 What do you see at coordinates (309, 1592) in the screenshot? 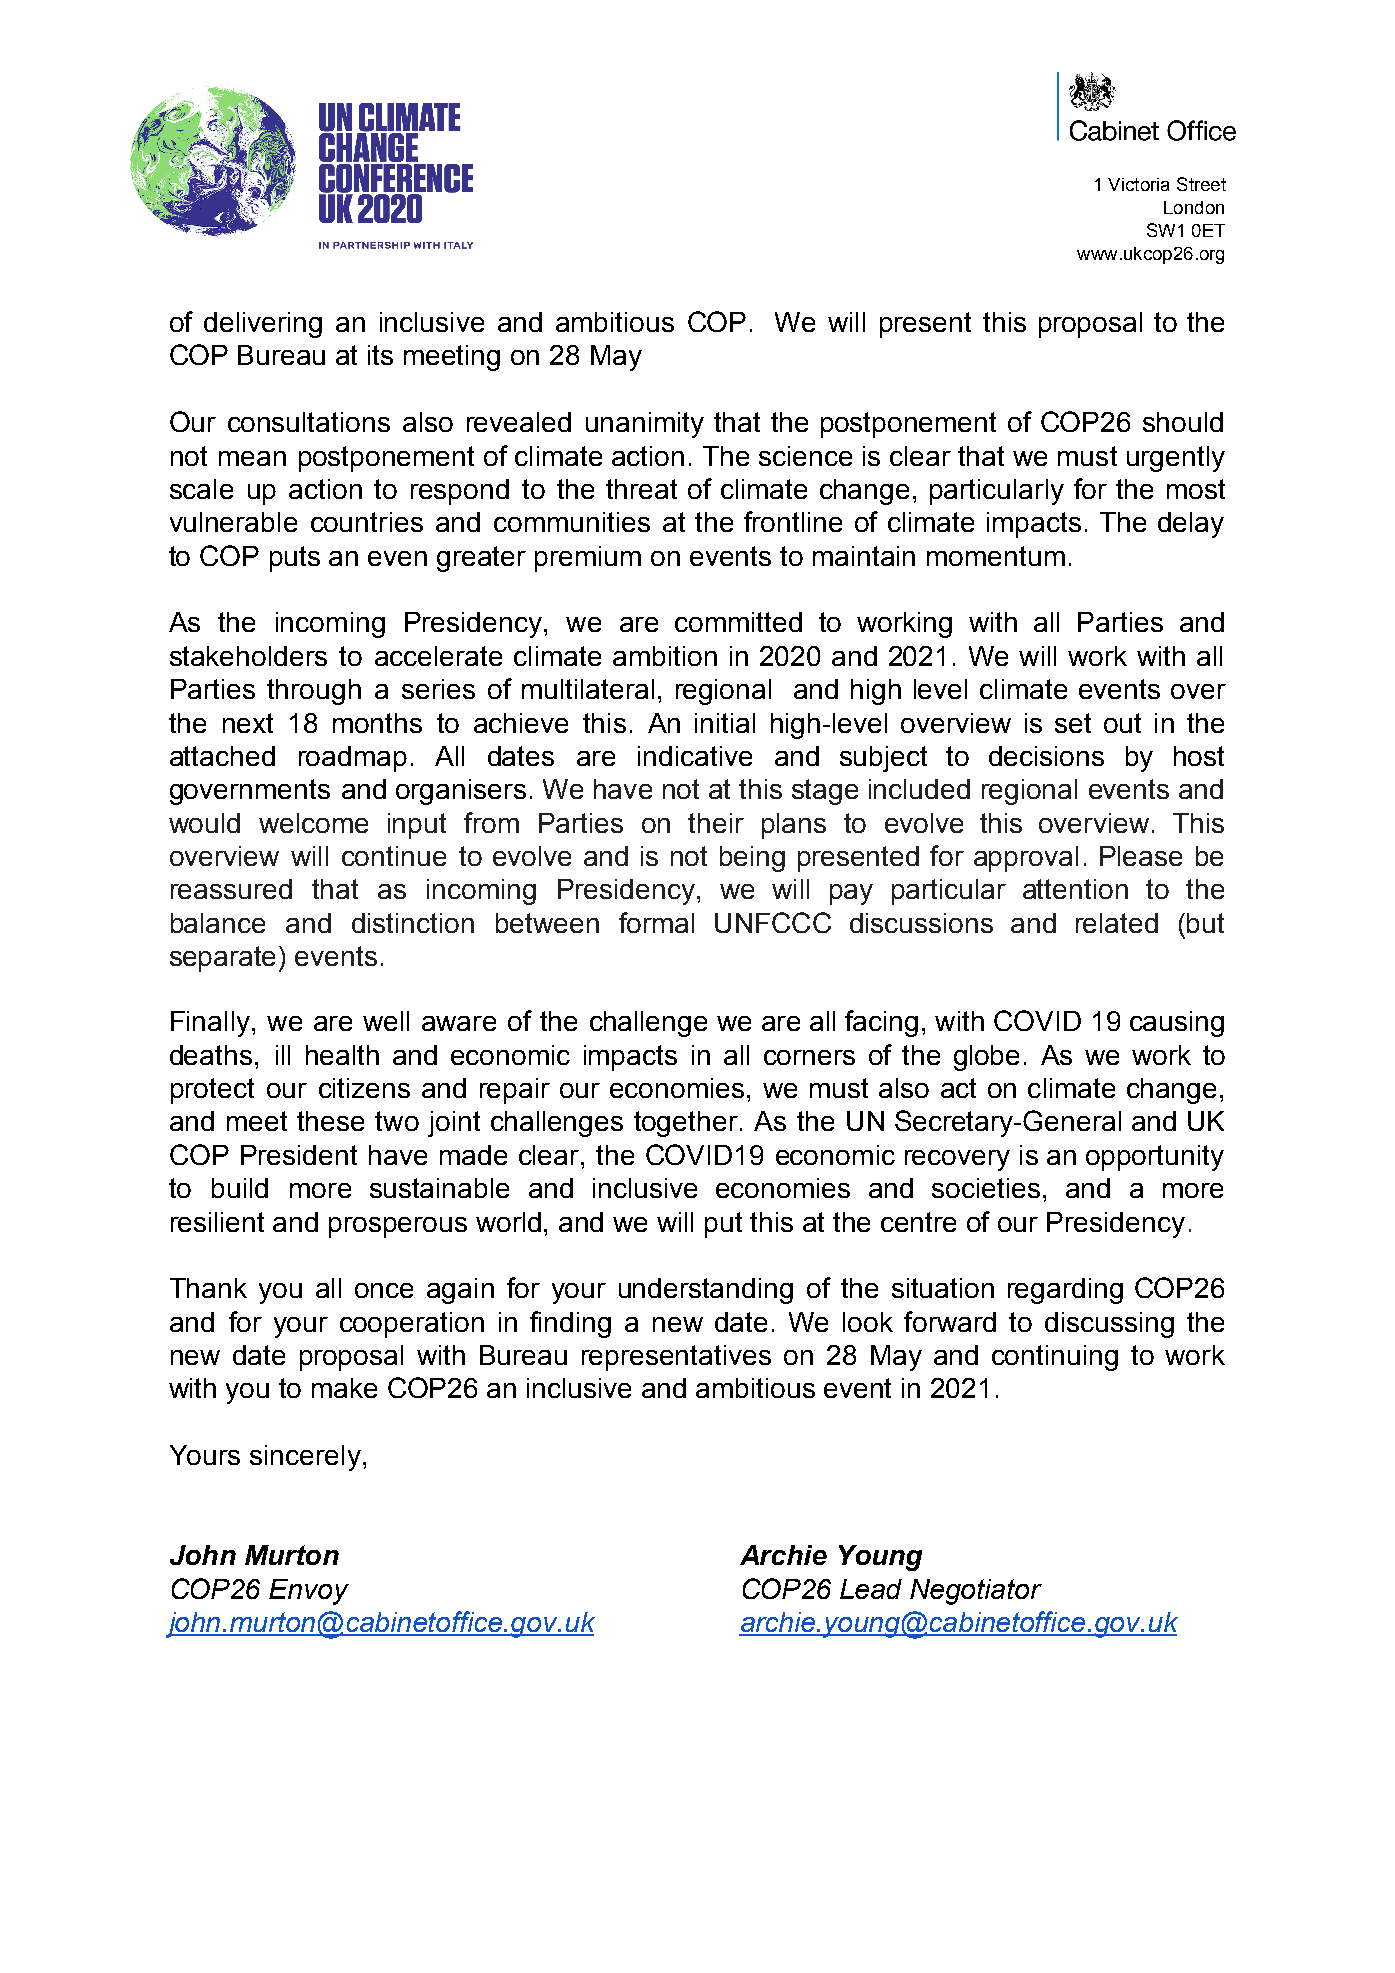
I see `Envoy` at bounding box center [309, 1592].
